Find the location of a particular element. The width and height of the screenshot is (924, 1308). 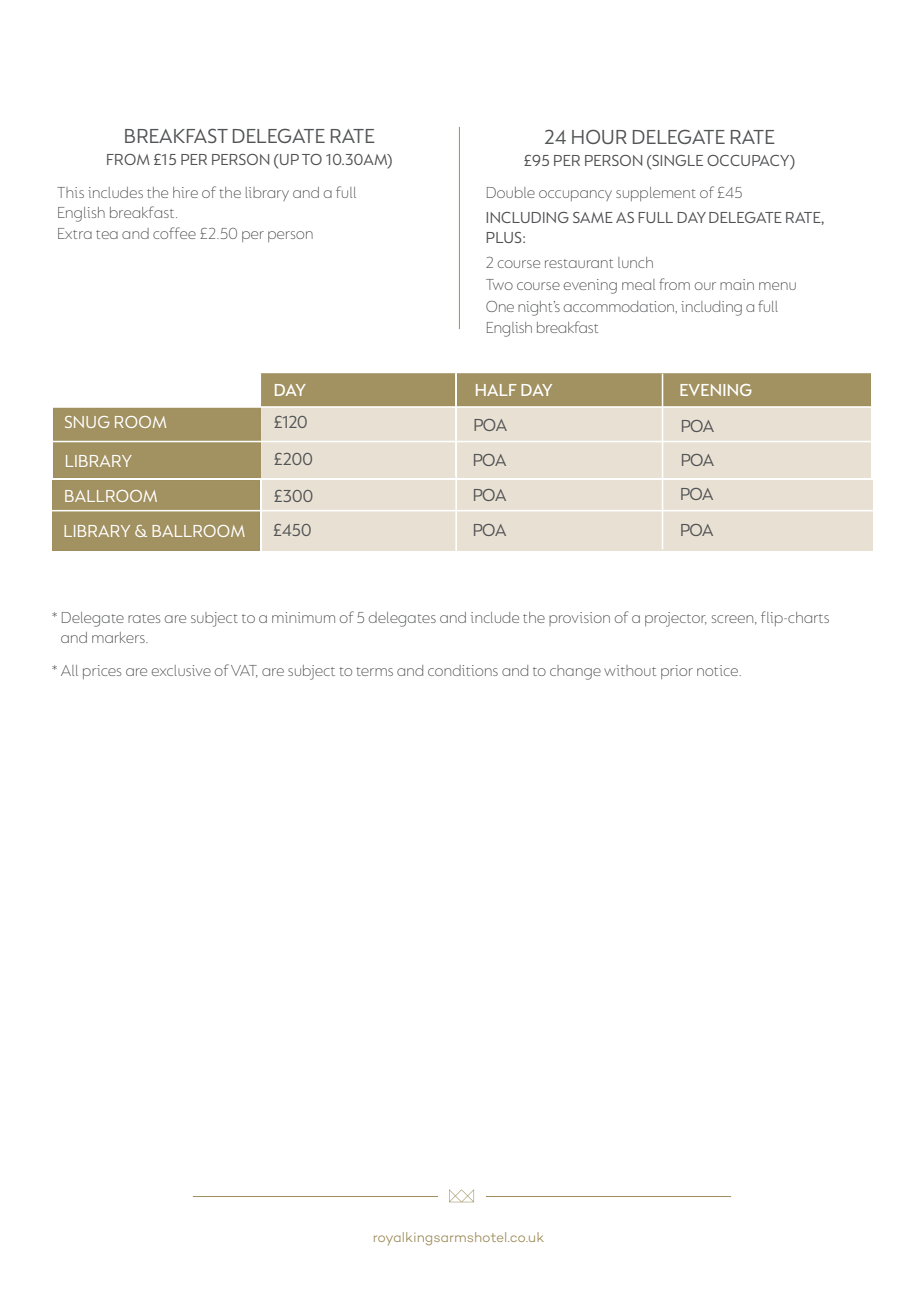

hire is located at coordinates (185, 192).
